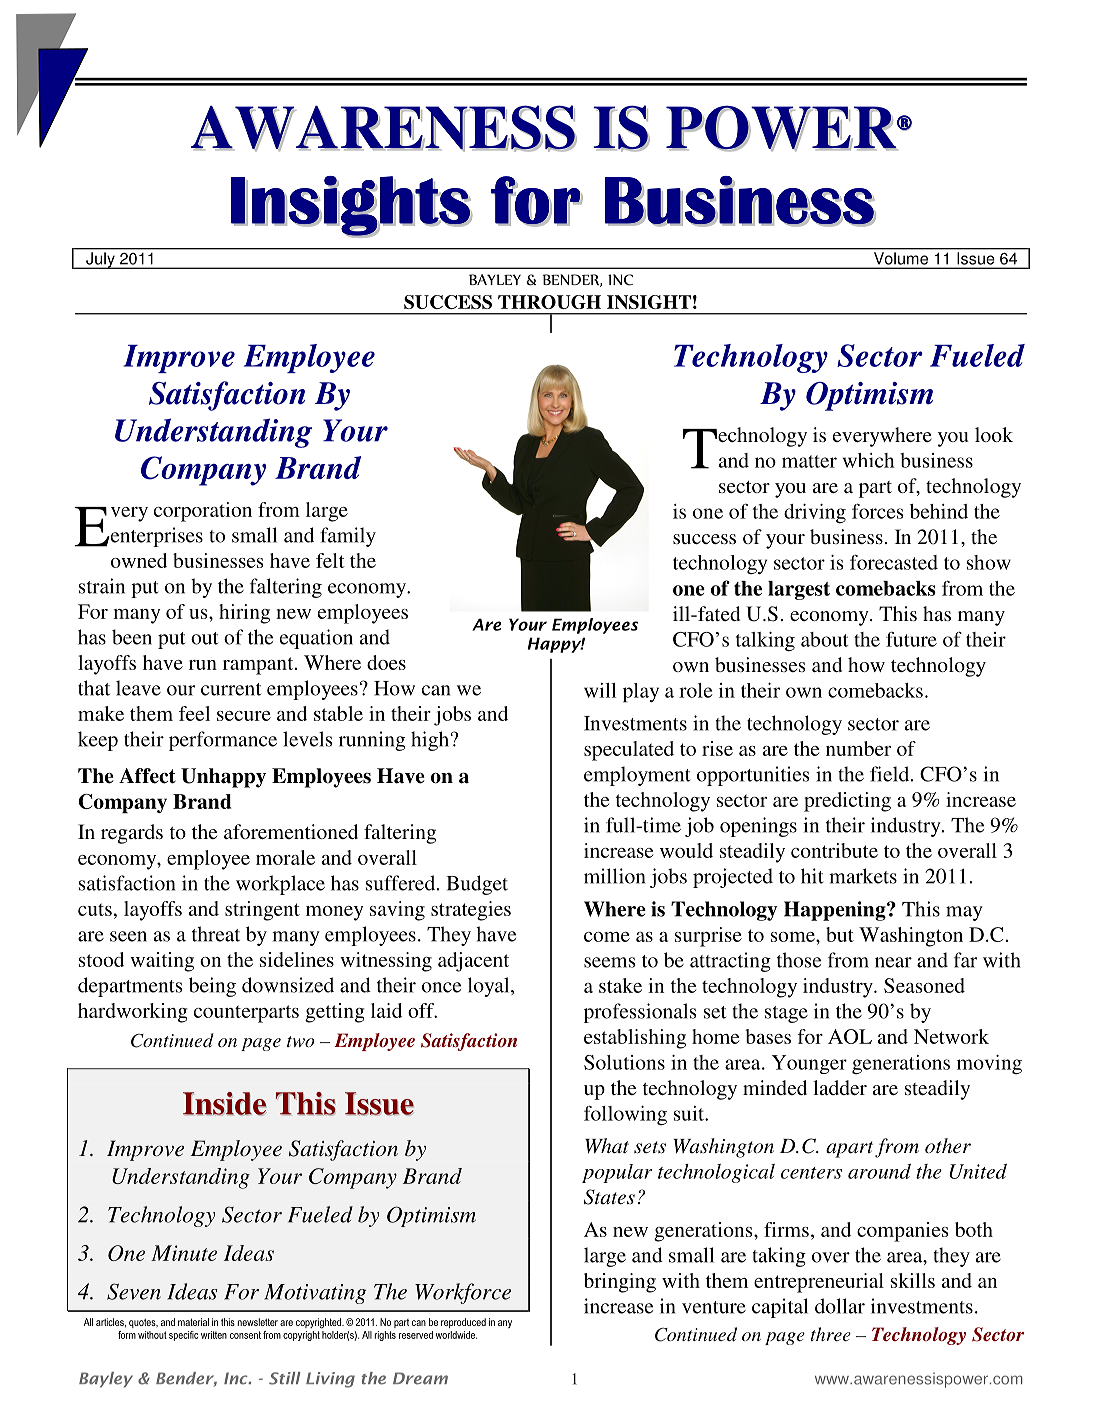 The width and height of the image is (1102, 1427). I want to click on look, so click(994, 434).
